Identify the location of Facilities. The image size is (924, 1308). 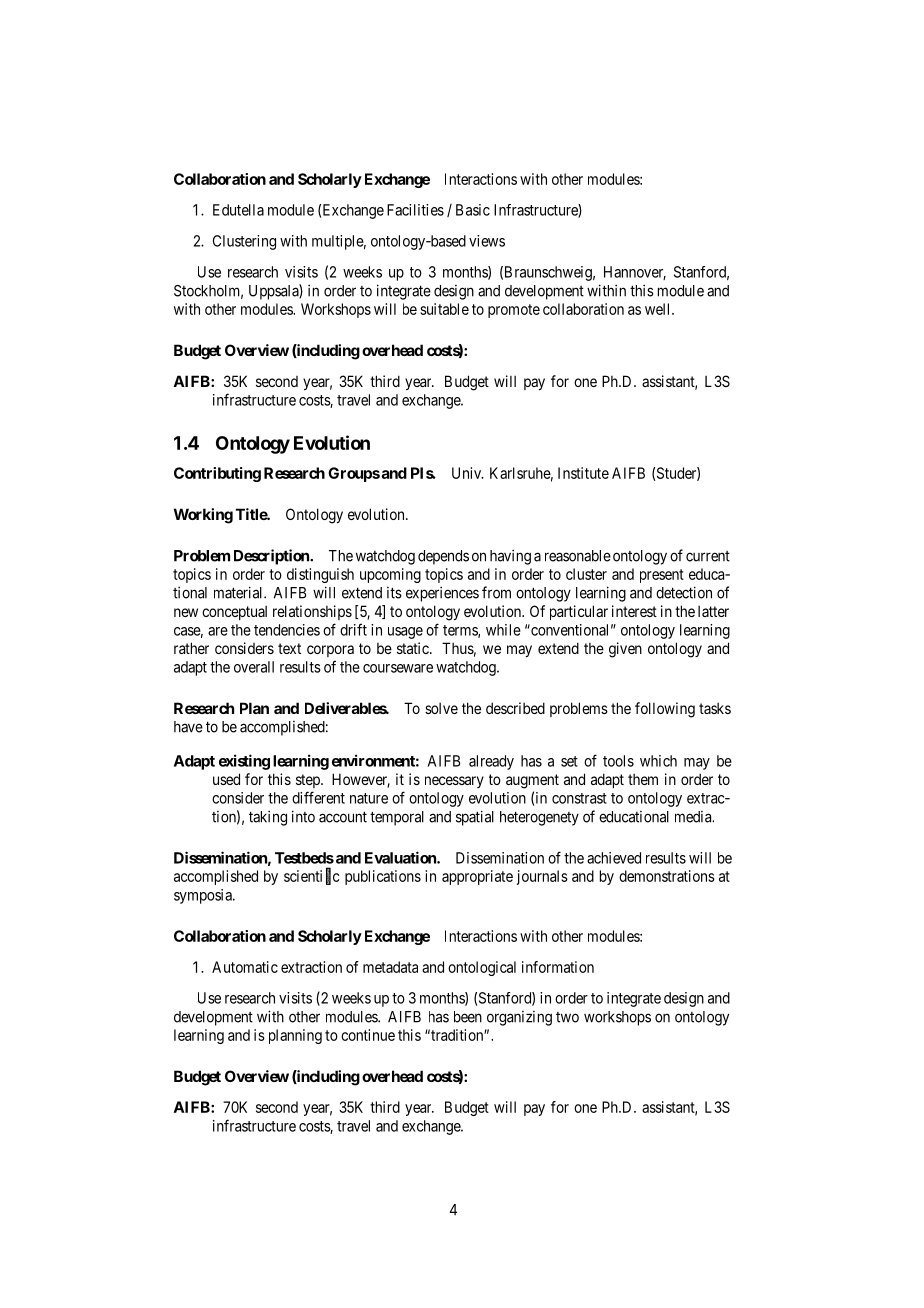
(415, 210).
